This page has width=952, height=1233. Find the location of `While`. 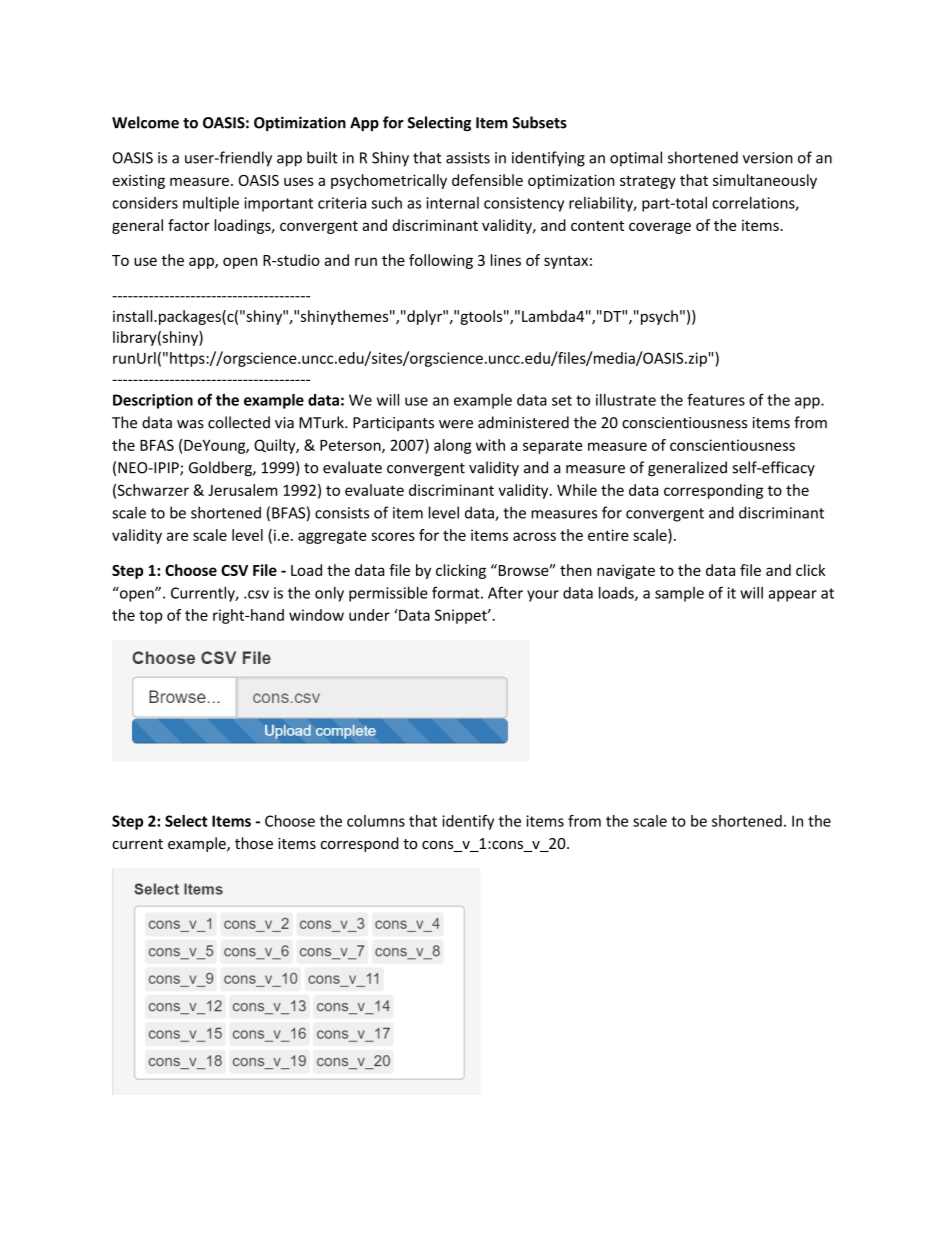

While is located at coordinates (577, 490).
